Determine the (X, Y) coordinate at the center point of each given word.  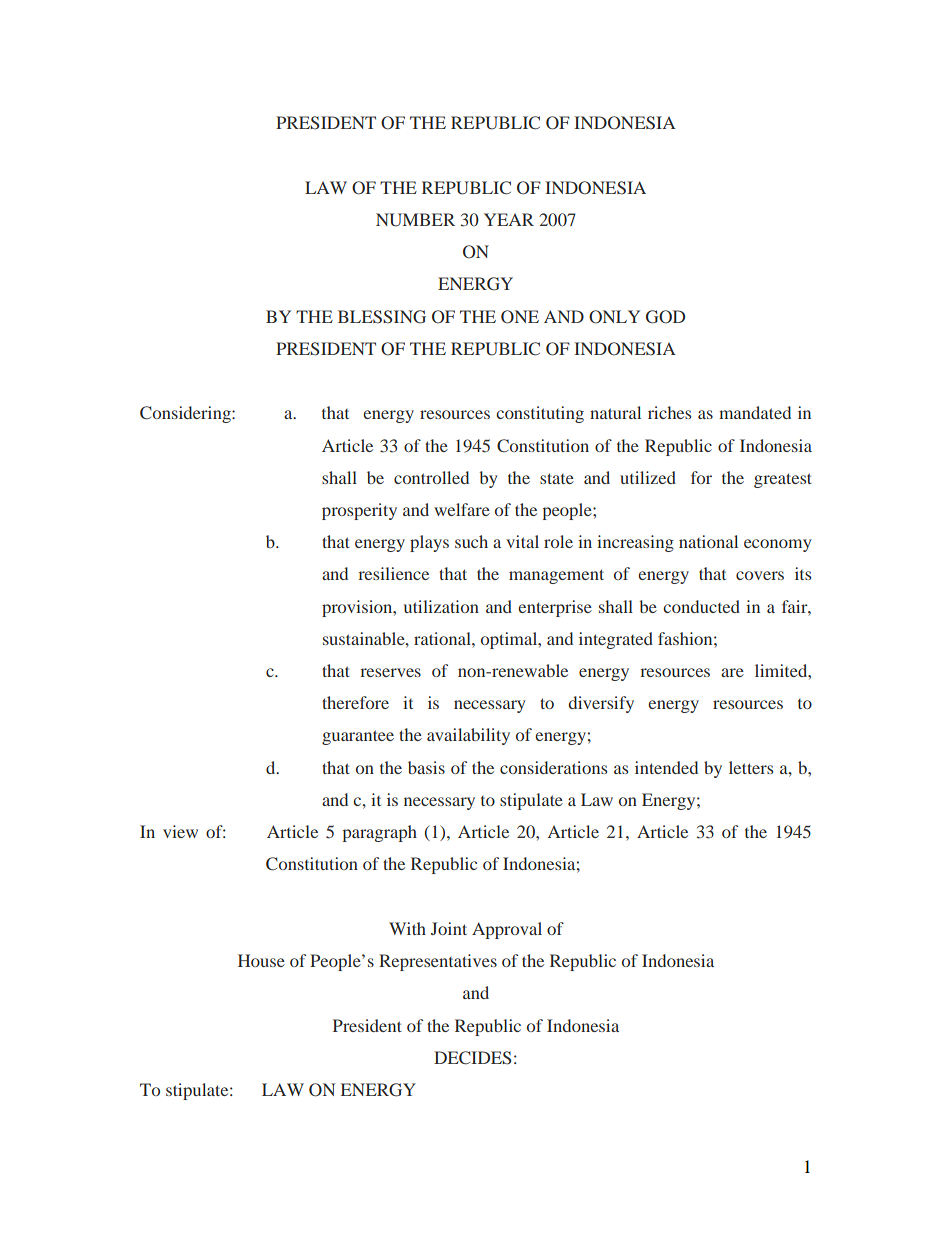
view (180, 831)
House (261, 960)
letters (751, 767)
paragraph (380, 833)
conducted (701, 606)
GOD (665, 317)
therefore (355, 702)
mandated (755, 412)
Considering (186, 414)
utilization (441, 606)
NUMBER (415, 220)
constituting (540, 414)
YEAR (509, 219)
